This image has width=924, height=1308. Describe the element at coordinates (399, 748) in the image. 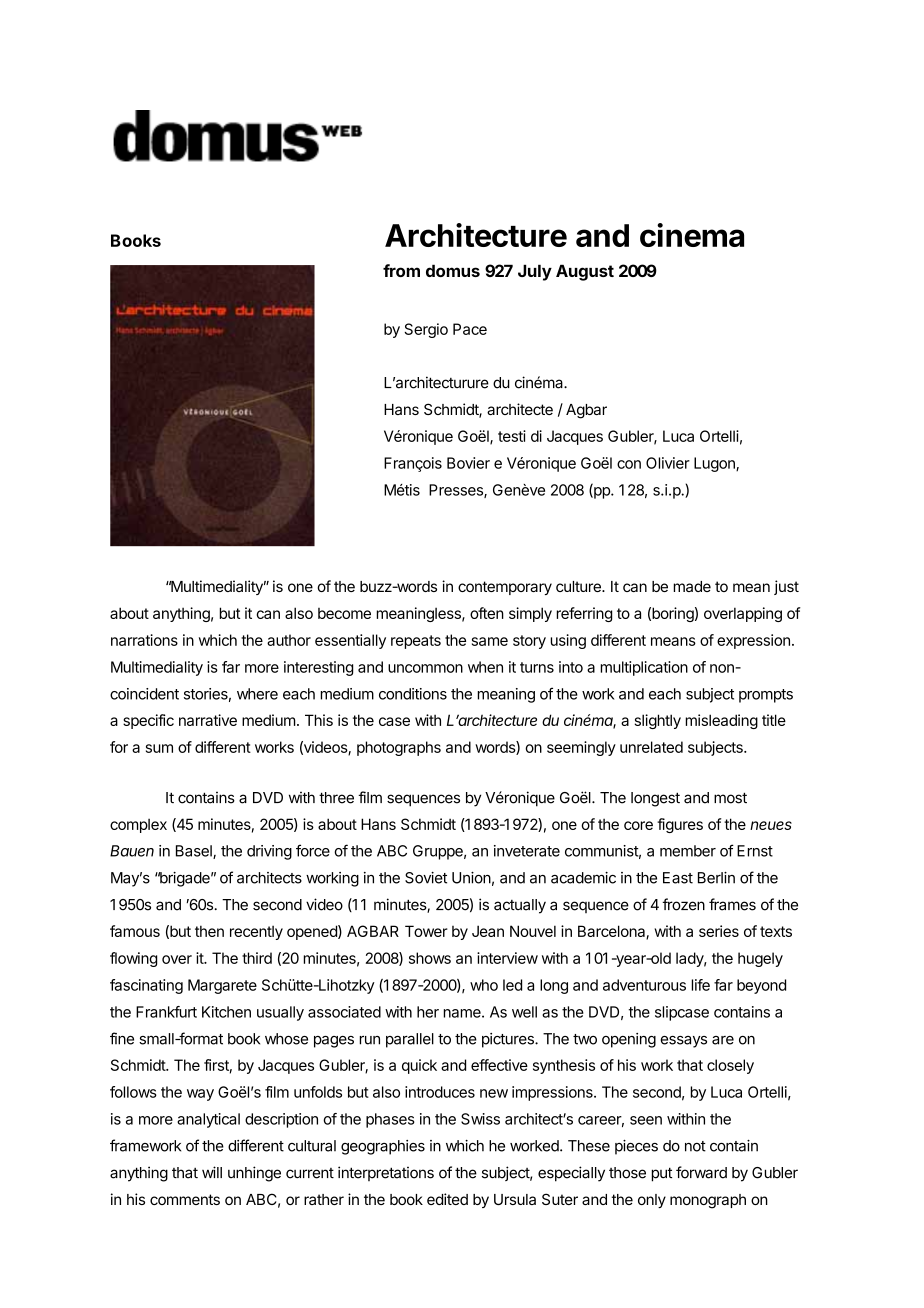

I see `photographs` at that location.
